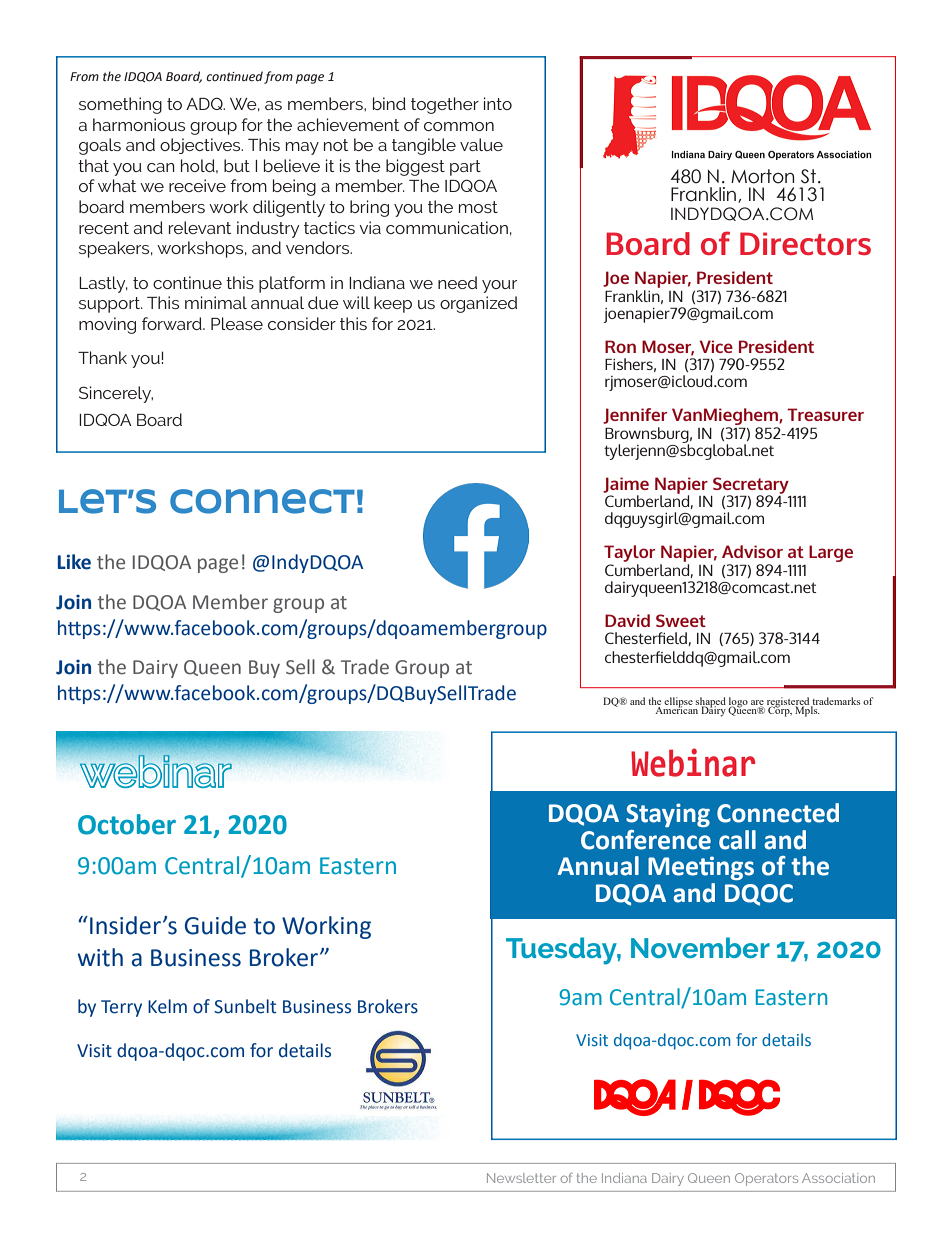 Image resolution: width=952 pixels, height=1233 pixels. What do you see at coordinates (459, 126) in the screenshot?
I see `common` at bounding box center [459, 126].
